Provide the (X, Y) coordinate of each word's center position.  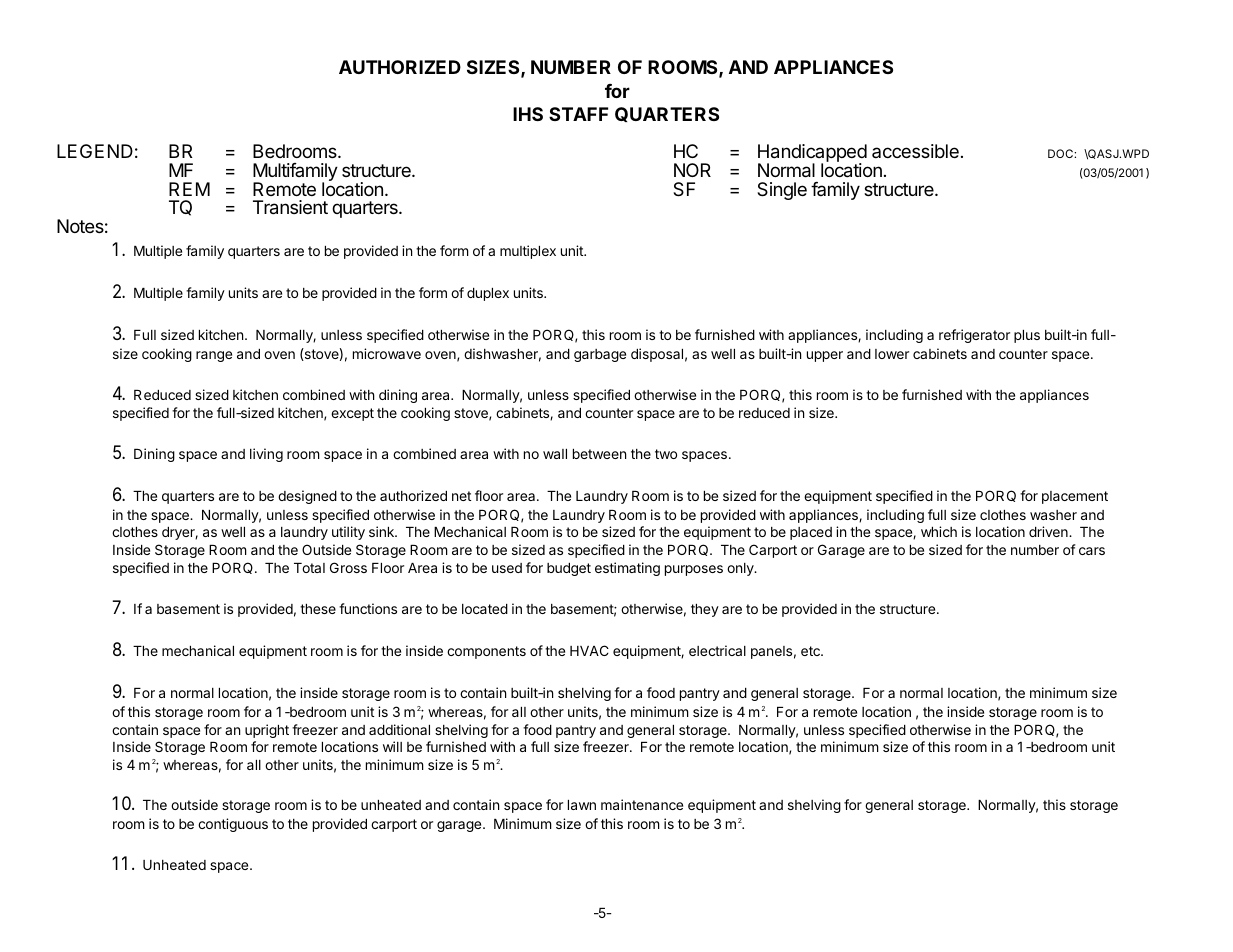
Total (309, 568)
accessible (915, 151)
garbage (600, 355)
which (939, 531)
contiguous (233, 825)
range (214, 356)
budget (569, 569)
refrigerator (974, 336)
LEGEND (95, 151)
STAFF (578, 114)
